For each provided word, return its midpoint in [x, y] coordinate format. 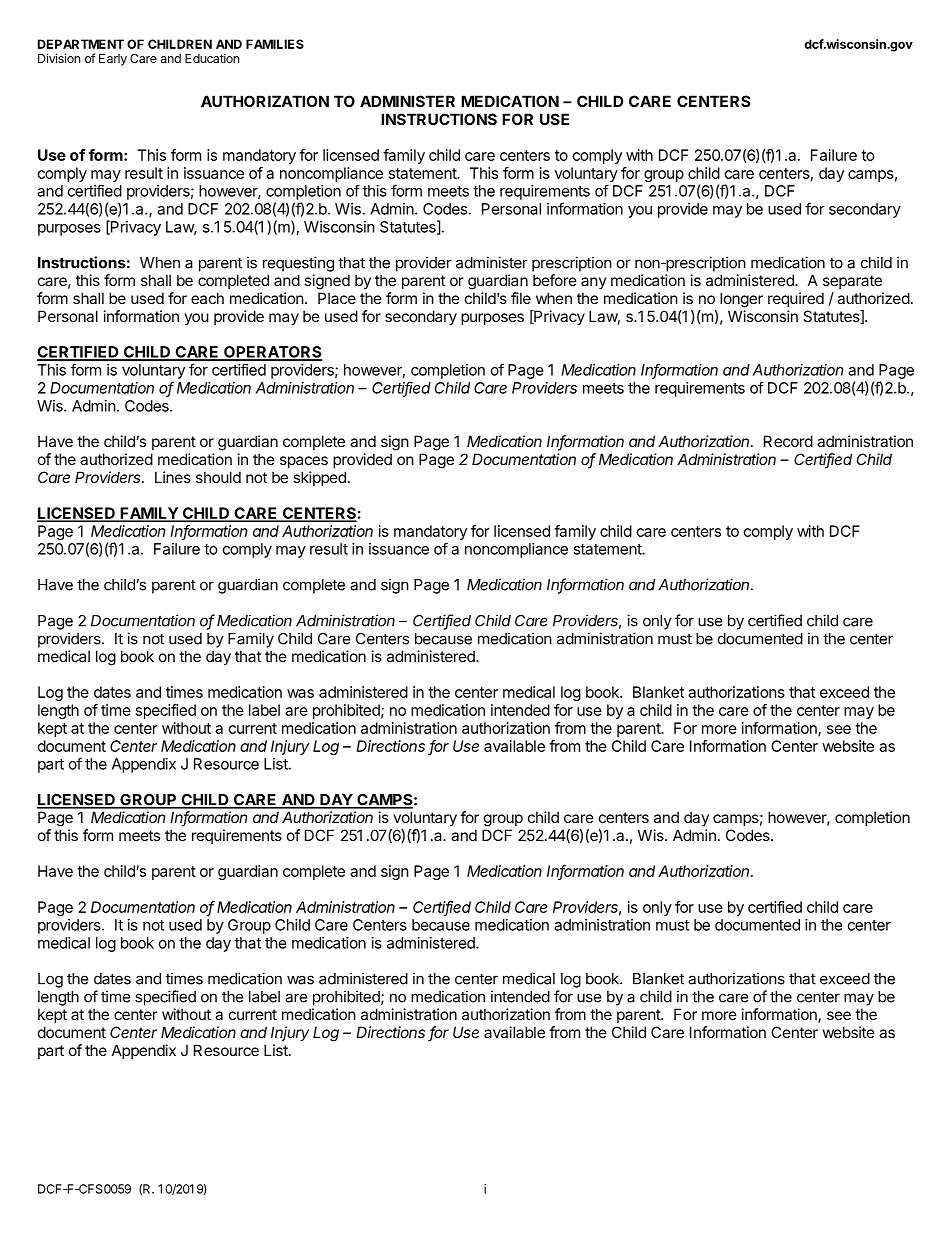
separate [852, 282]
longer [741, 300]
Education [212, 58]
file [521, 298]
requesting [298, 264]
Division [59, 58]
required [796, 299]
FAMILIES [275, 44]
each [207, 298]
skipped [319, 478]
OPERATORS [272, 353]
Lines [173, 477]
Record [788, 441]
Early [113, 60]
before [555, 280]
